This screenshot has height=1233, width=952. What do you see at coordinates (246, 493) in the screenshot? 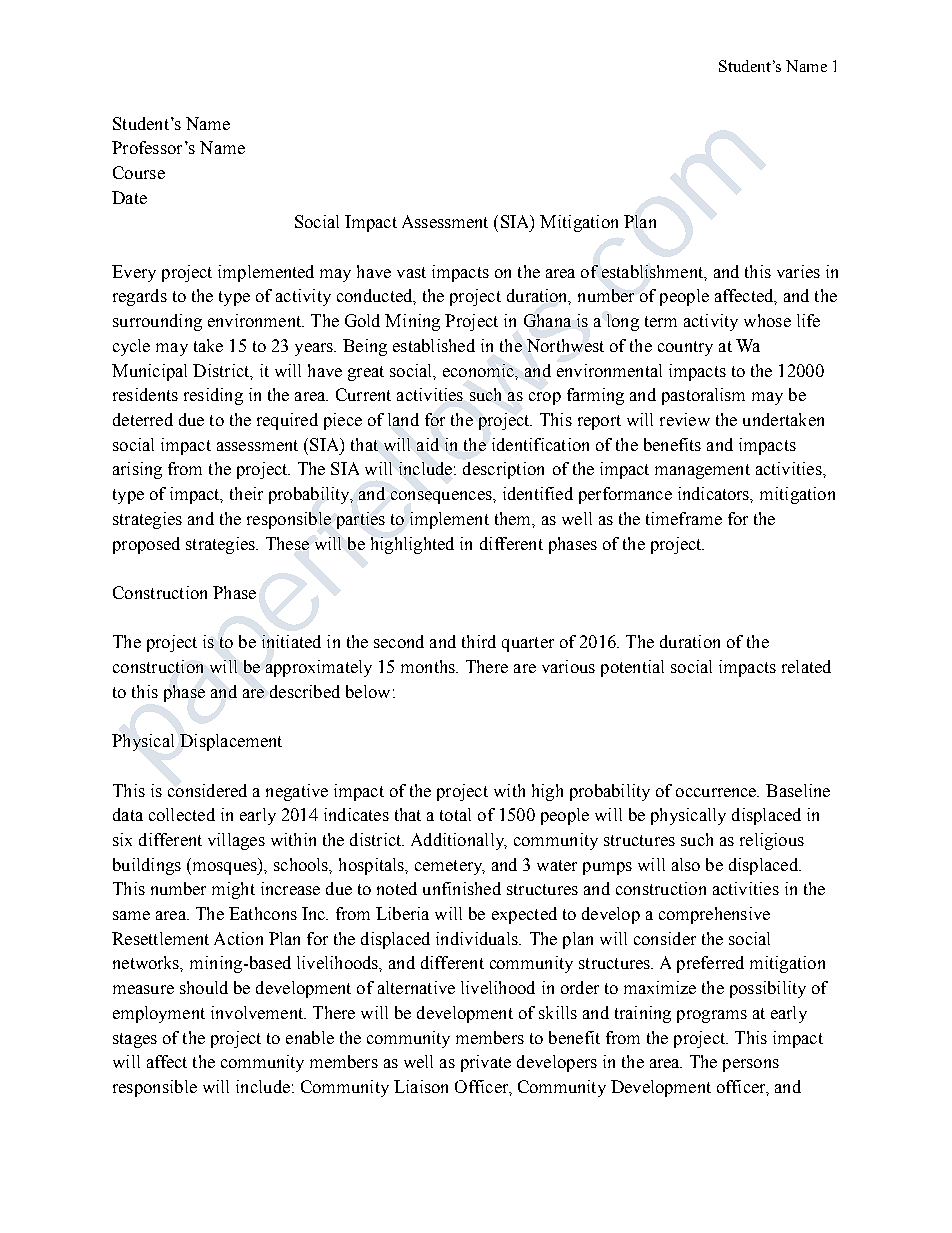
I see `their` at bounding box center [246, 493].
